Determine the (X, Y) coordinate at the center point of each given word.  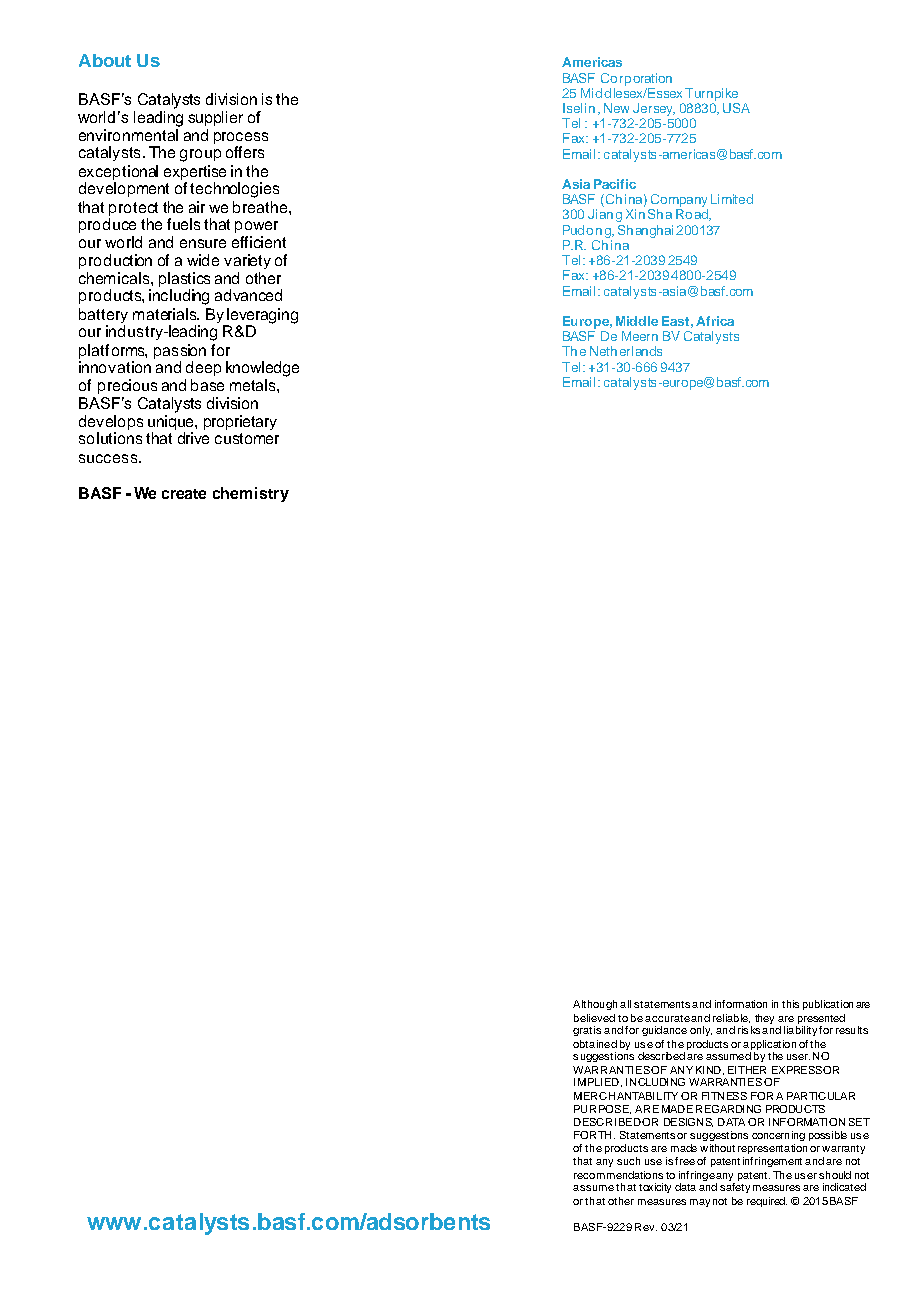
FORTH (592, 1135)
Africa (715, 321)
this (790, 1004)
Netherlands (626, 351)
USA (736, 108)
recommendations (618, 1175)
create (184, 494)
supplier (215, 118)
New (616, 108)
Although (595, 1005)
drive (193, 438)
